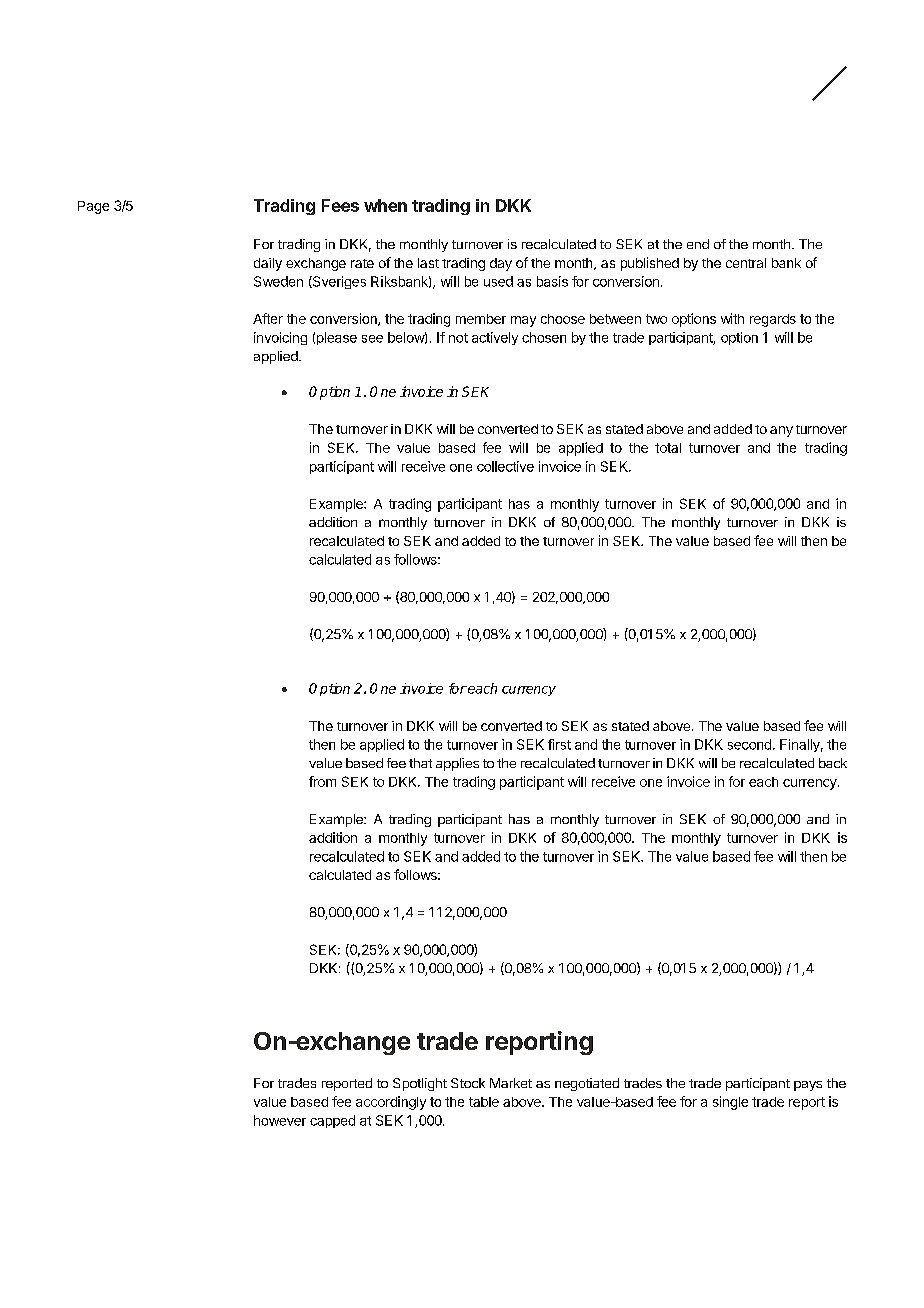 Image resolution: width=924 pixels, height=1308 pixels. Describe the element at coordinates (93, 207) in the page. I see `Page` at that location.
